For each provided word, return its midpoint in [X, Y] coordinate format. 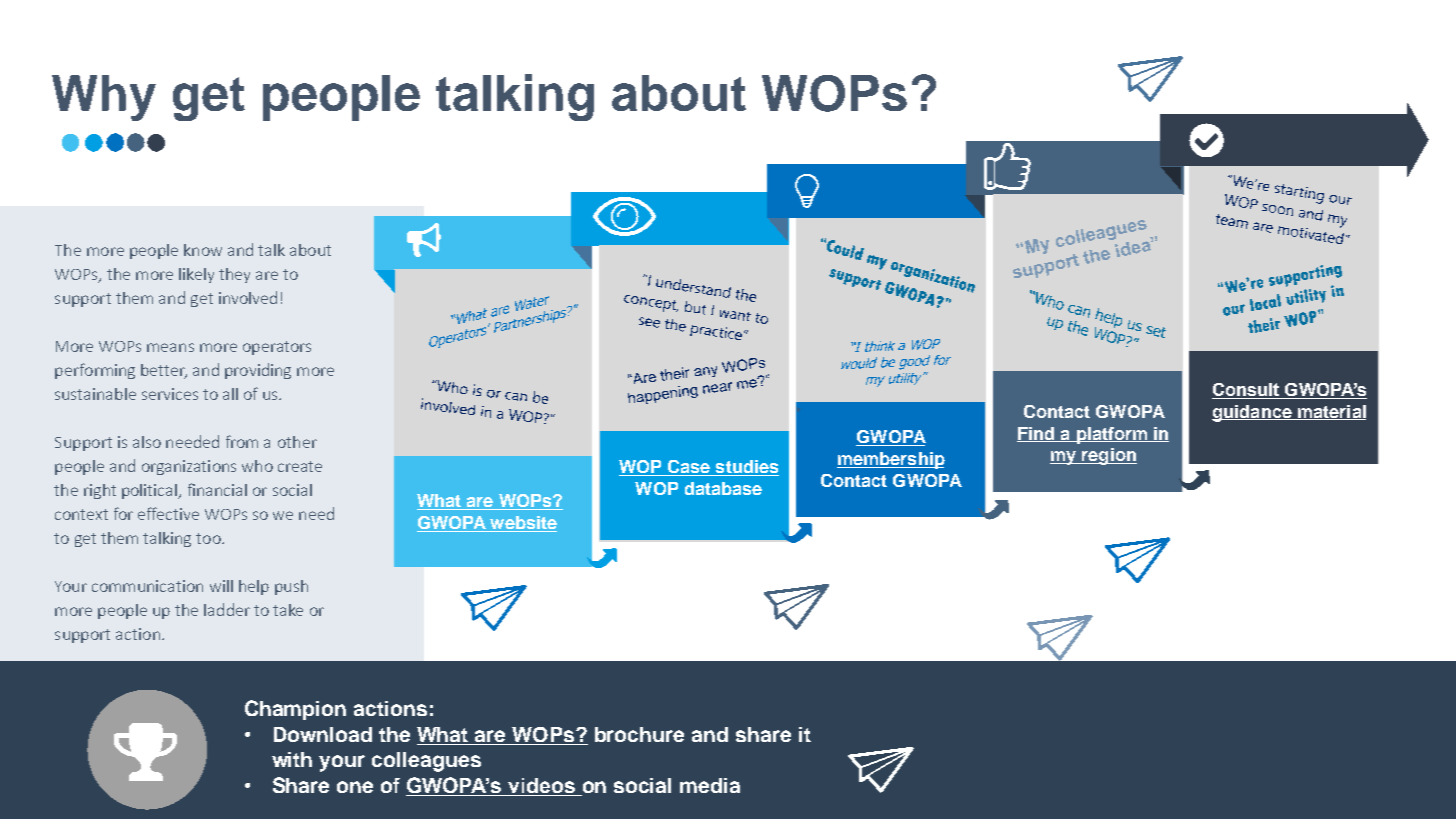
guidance [1253, 413]
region [1108, 456]
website [522, 524]
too [209, 538]
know [203, 250]
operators [277, 348]
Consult [1247, 391]
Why [104, 98]
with [292, 759]
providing [258, 371]
